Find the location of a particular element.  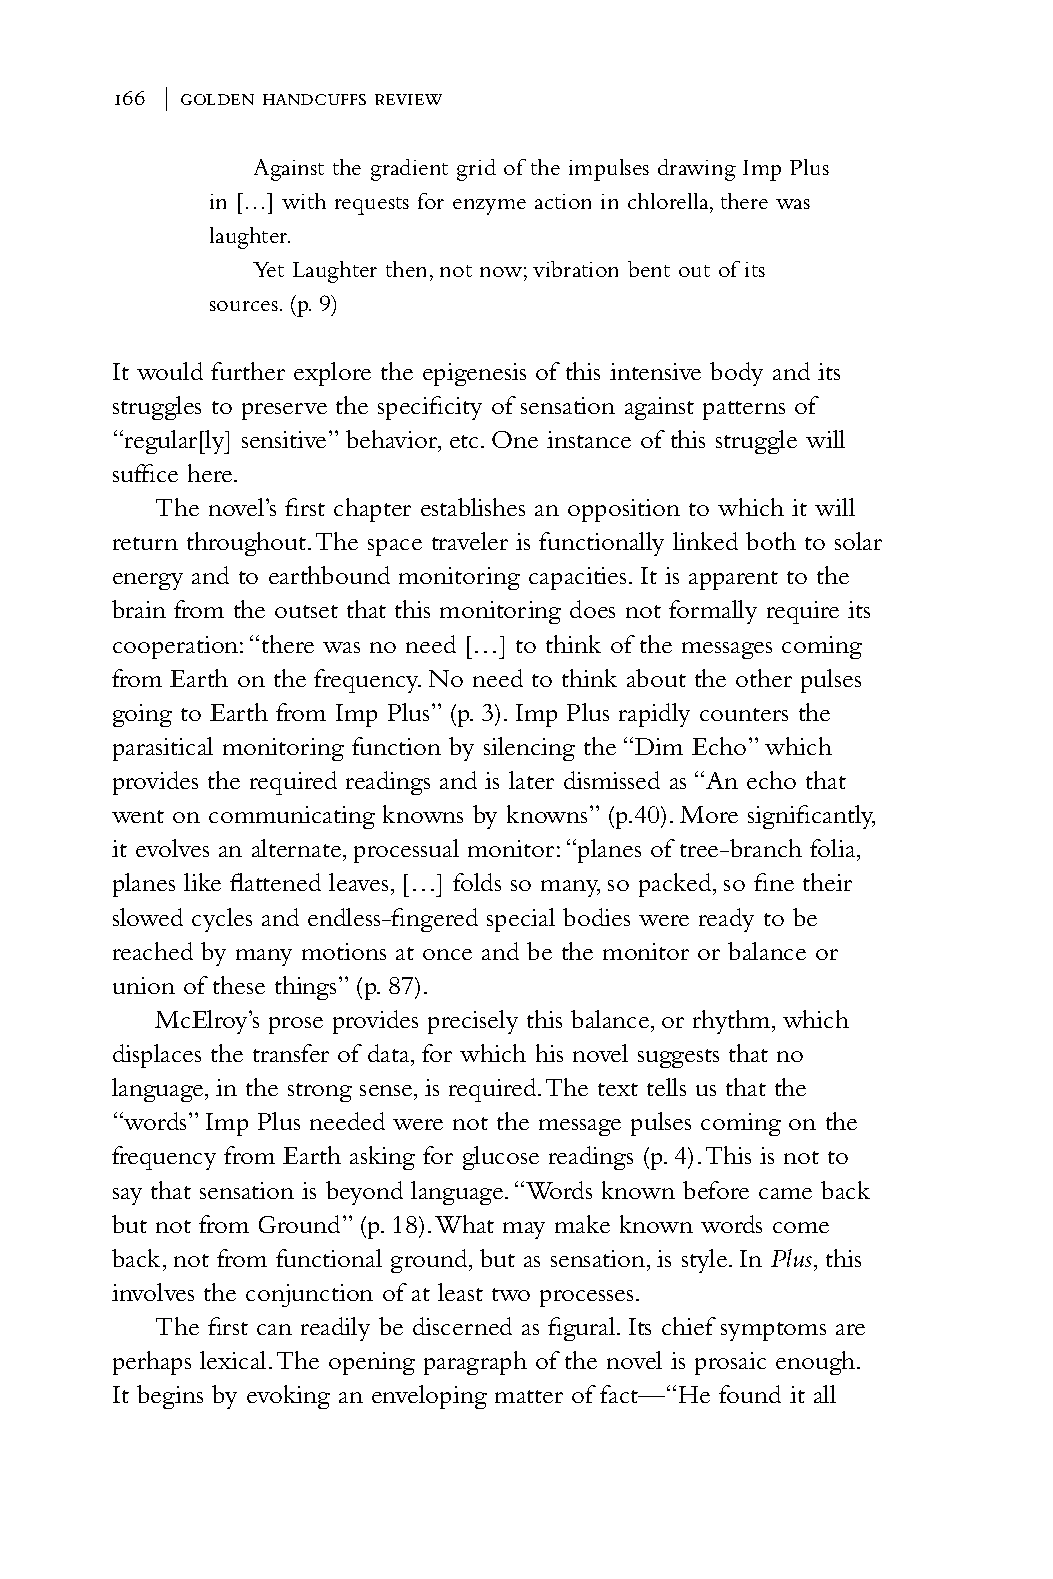

both is located at coordinates (771, 541).
